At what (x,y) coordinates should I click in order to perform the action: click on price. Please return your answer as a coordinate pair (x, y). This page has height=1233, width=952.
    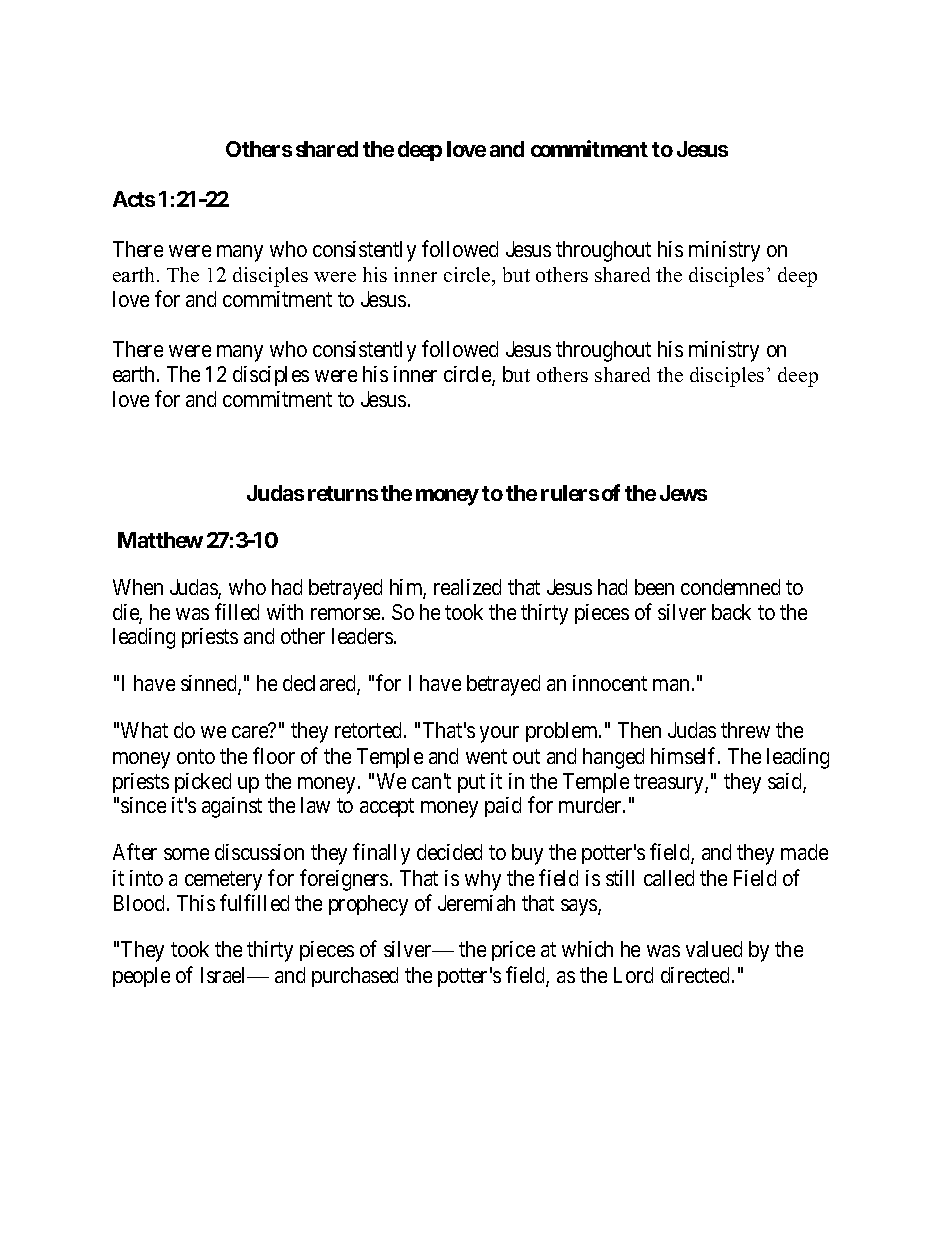
    Looking at the image, I should click on (513, 951).
